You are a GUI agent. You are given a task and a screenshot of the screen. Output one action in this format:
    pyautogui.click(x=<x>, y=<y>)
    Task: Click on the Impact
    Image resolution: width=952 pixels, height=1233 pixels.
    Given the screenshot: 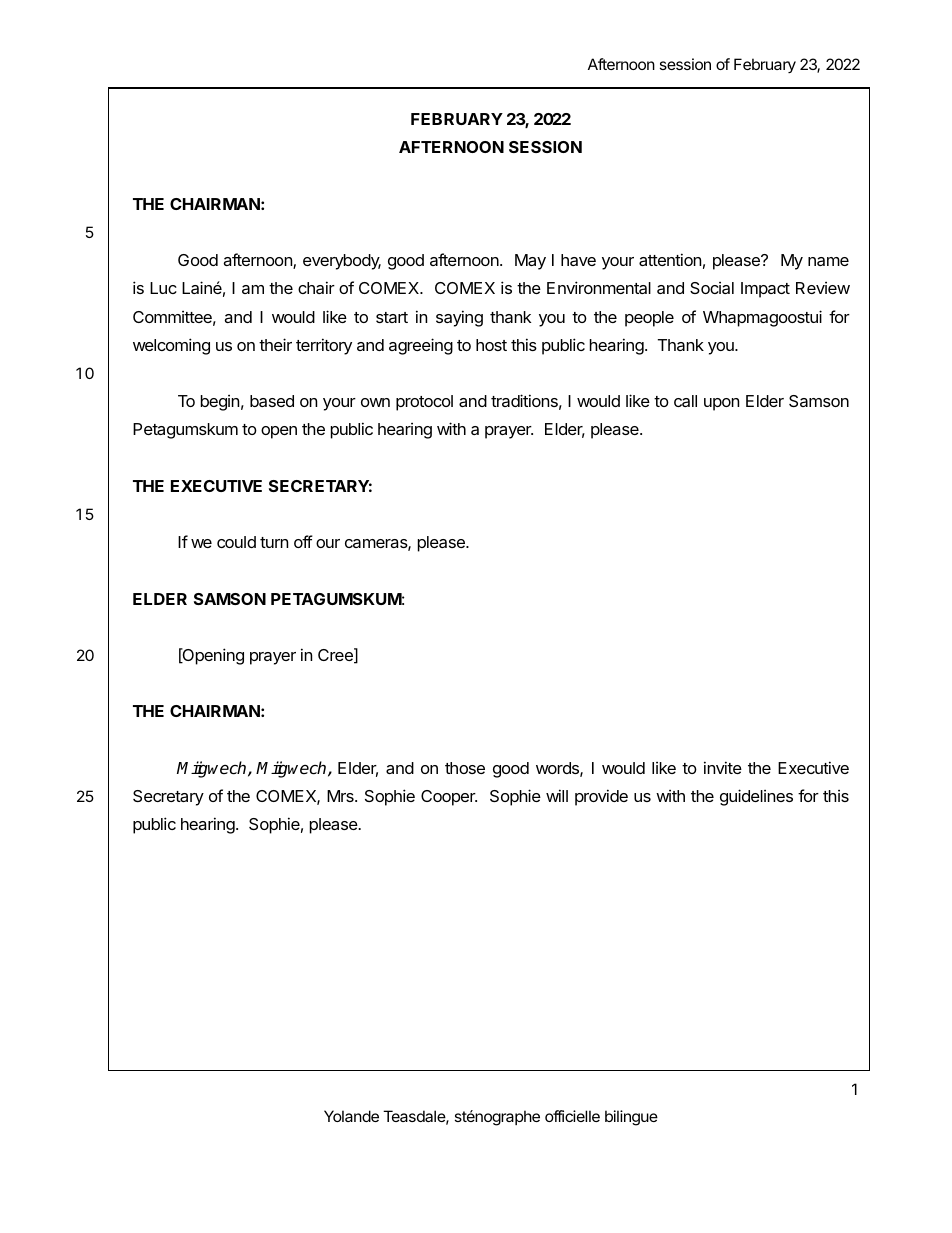 What is the action you would take?
    pyautogui.click(x=765, y=290)
